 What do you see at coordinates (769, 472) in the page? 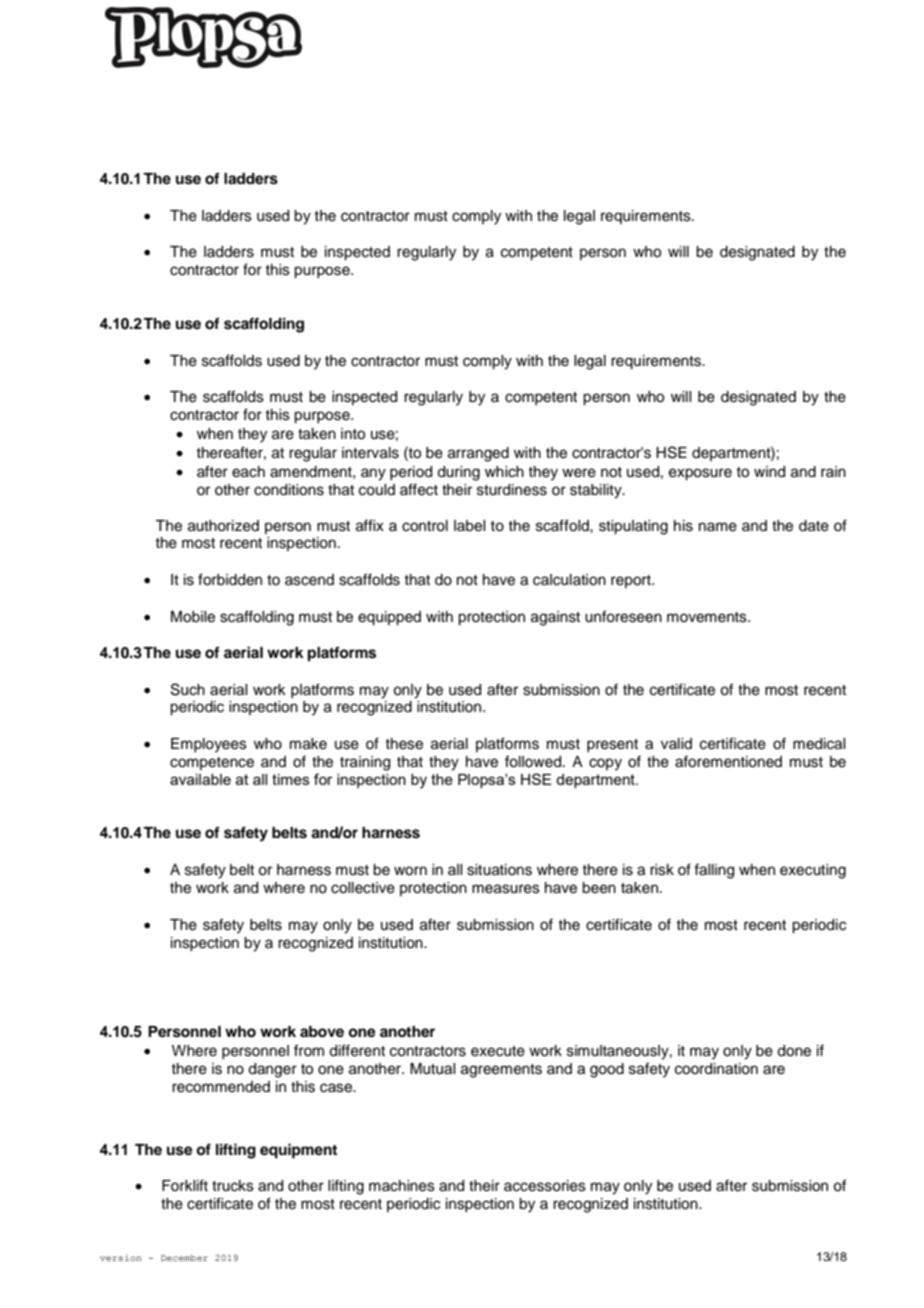
I see `wind` at bounding box center [769, 472].
